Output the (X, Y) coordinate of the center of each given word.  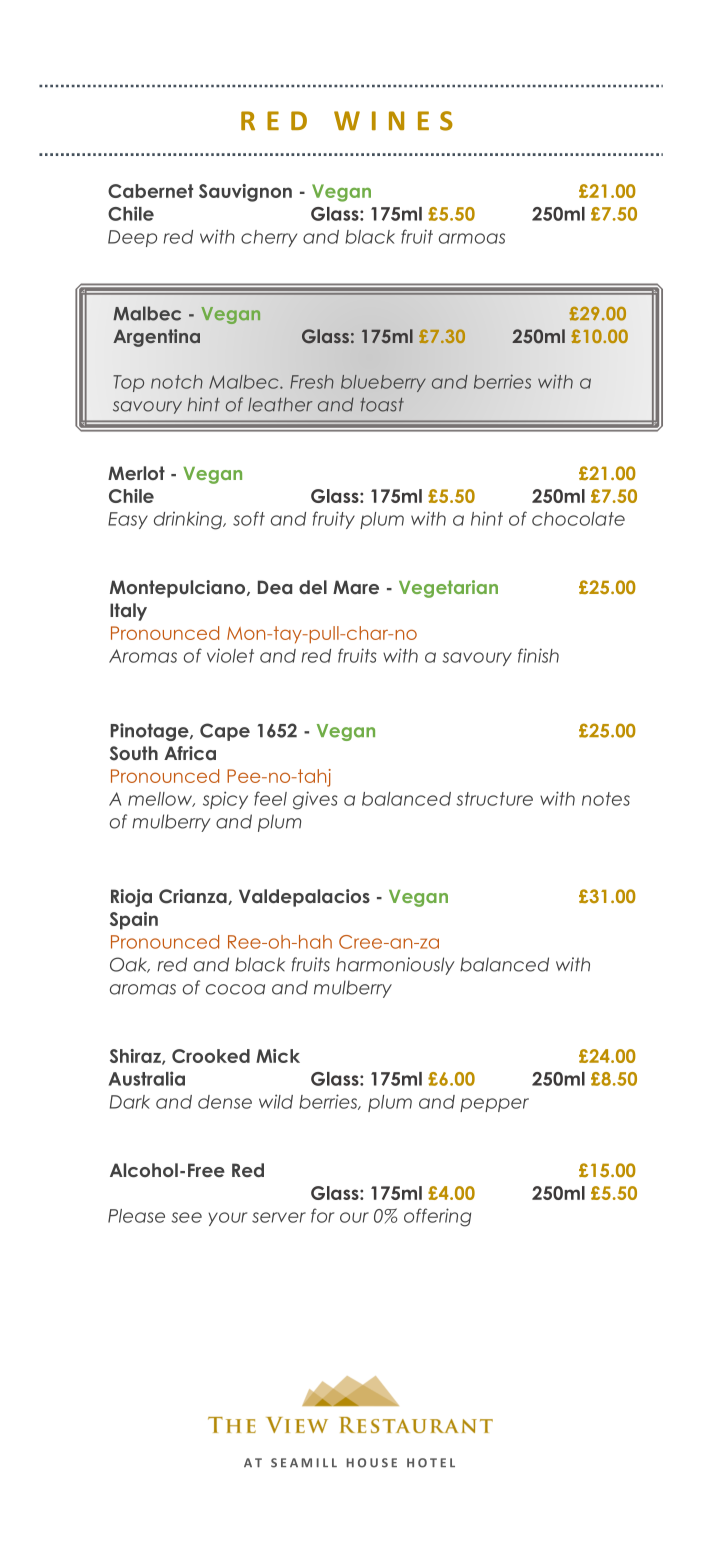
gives (315, 800)
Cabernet (150, 191)
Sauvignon (245, 193)
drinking (189, 520)
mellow (161, 799)
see (187, 1217)
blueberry (383, 383)
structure (495, 799)
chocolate (578, 519)
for (322, 1215)
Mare (356, 587)
